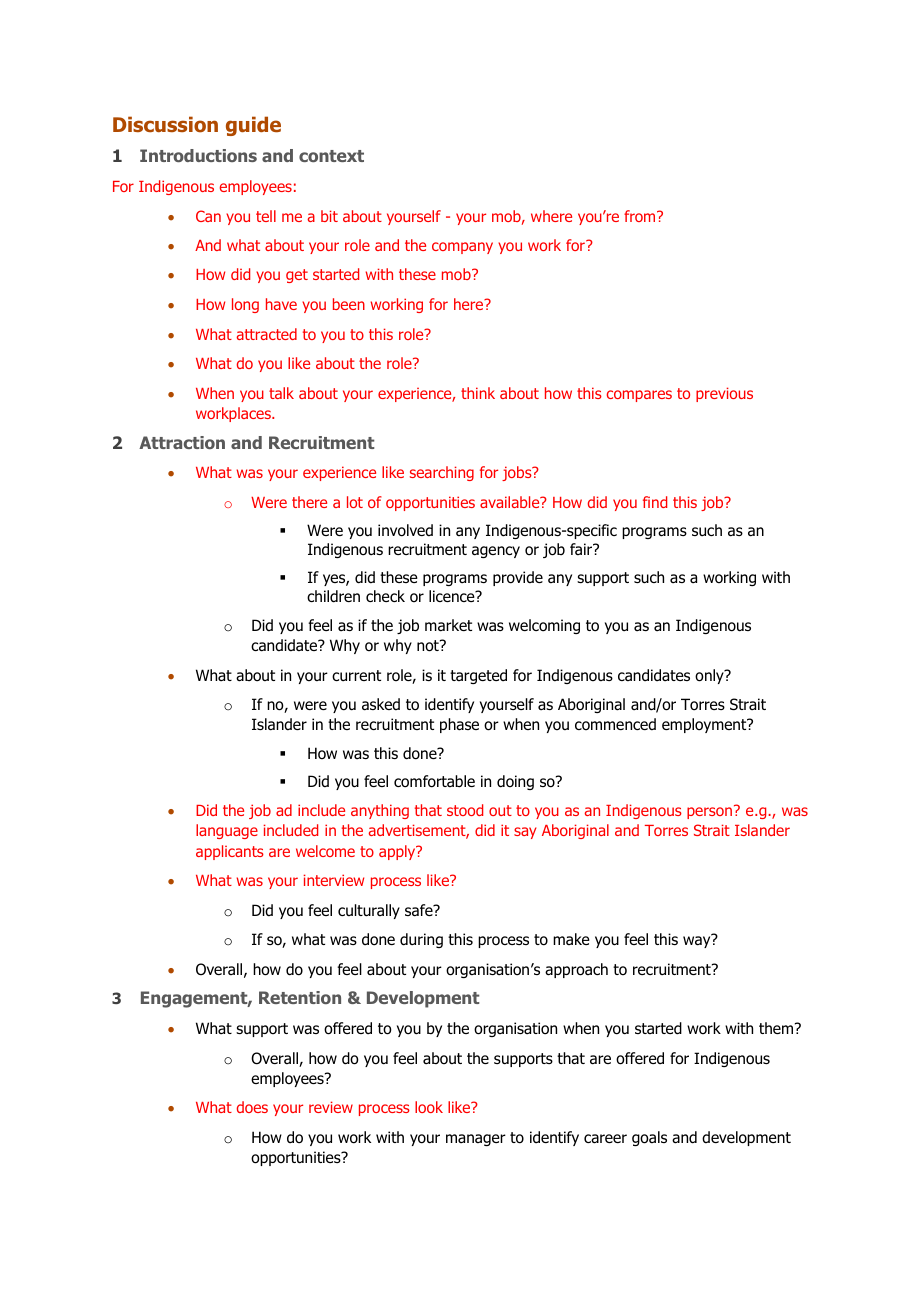 This screenshot has height=1308, width=924. Describe the element at coordinates (641, 216) in the screenshot. I see `from` at that location.
